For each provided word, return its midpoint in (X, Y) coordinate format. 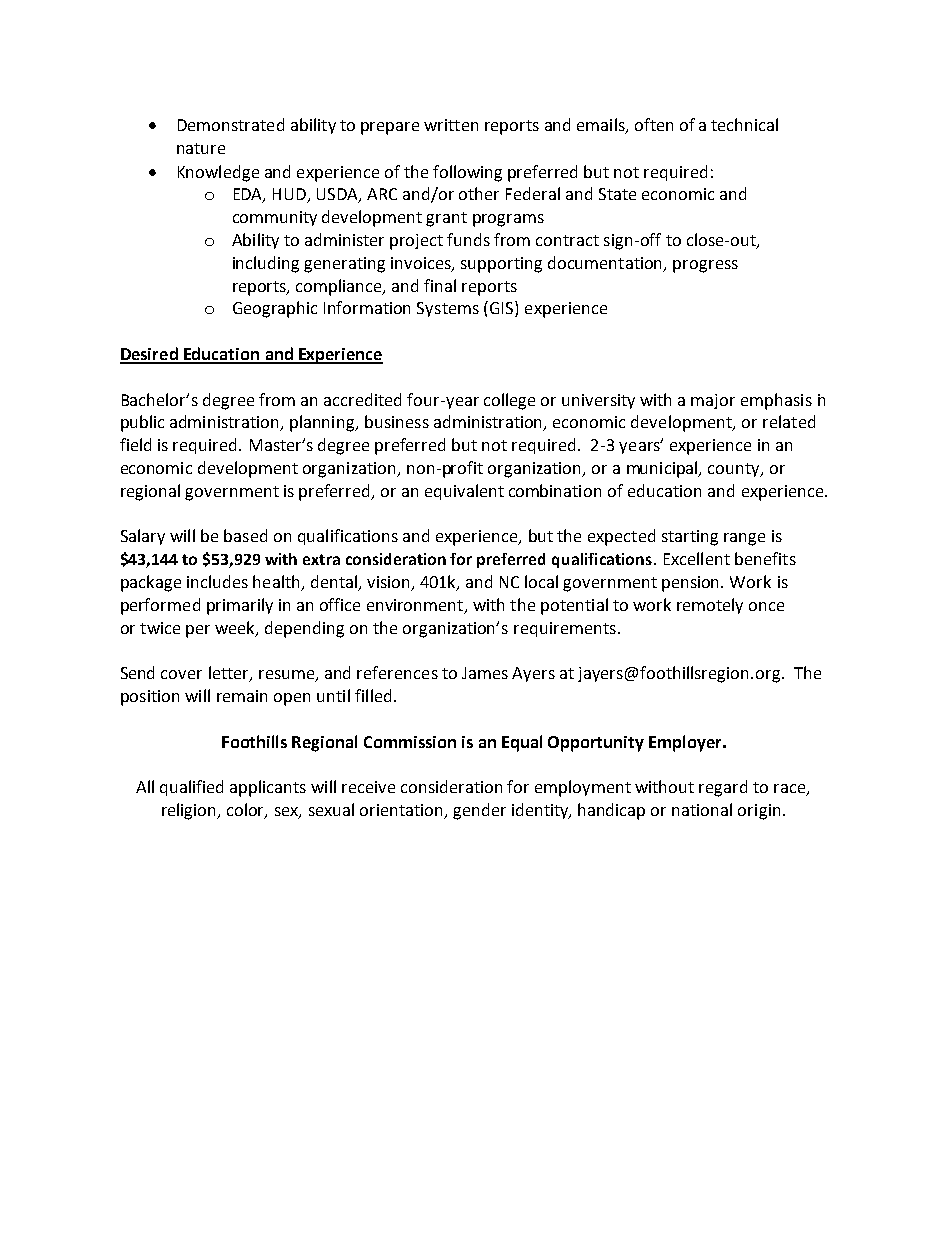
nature (201, 148)
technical (744, 124)
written (451, 125)
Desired (150, 355)
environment (416, 606)
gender (479, 811)
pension (692, 584)
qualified (191, 788)
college (509, 401)
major (713, 401)
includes (217, 581)
